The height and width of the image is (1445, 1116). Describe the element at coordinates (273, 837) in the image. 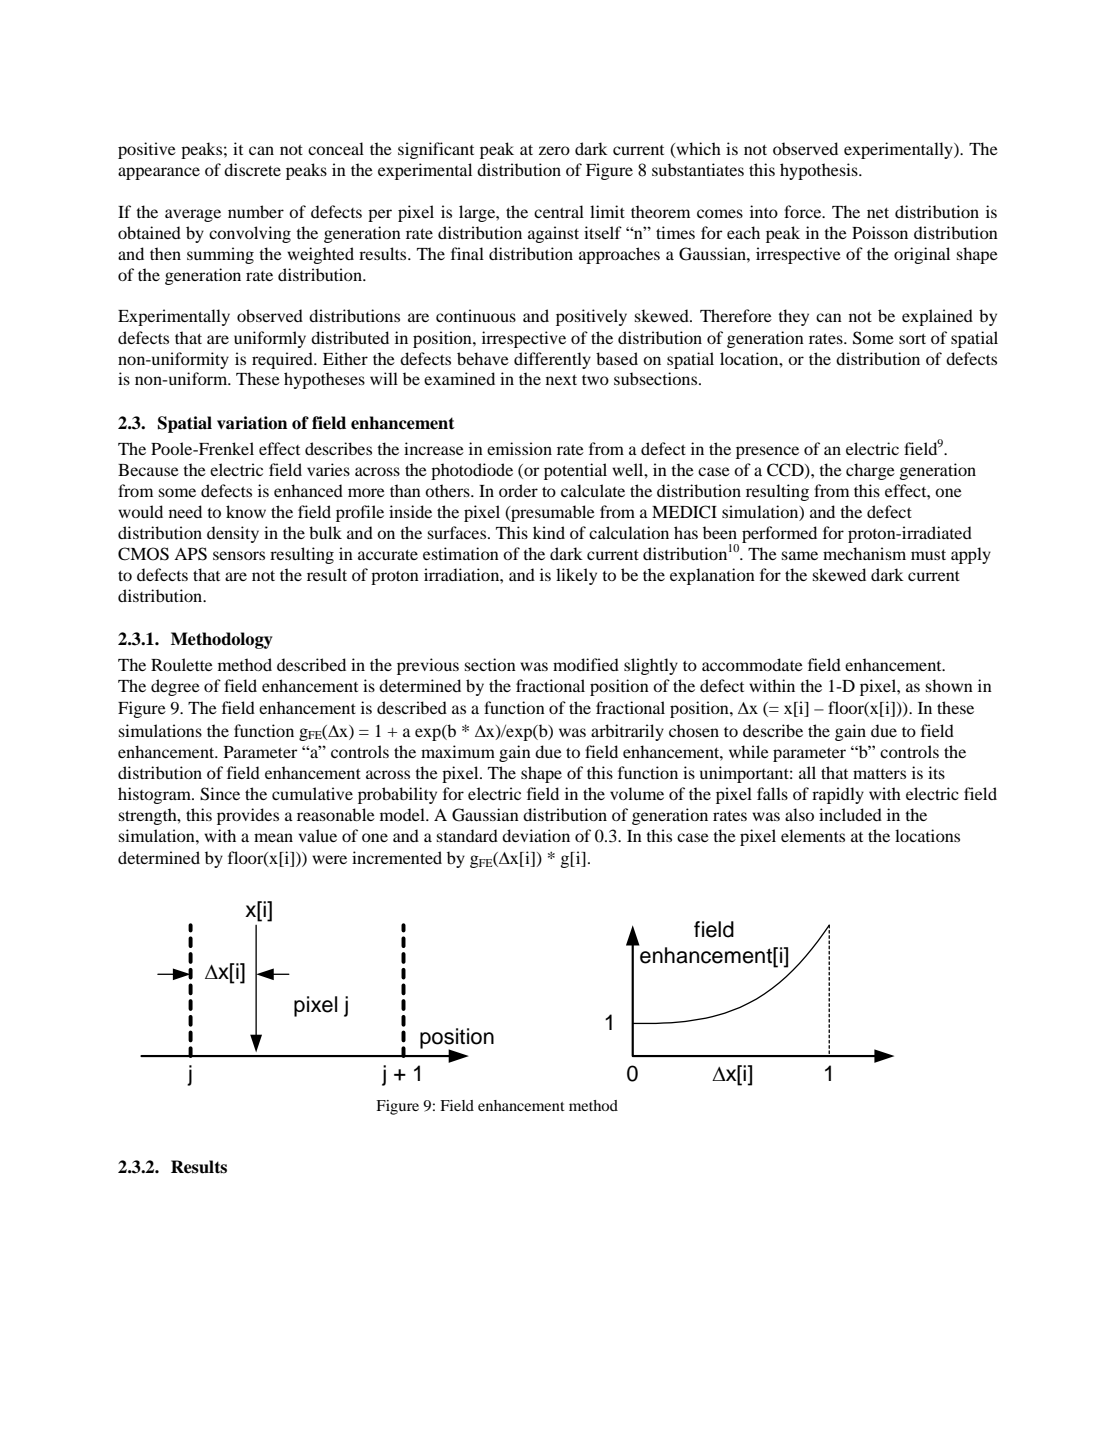

I see `mean` at that location.
